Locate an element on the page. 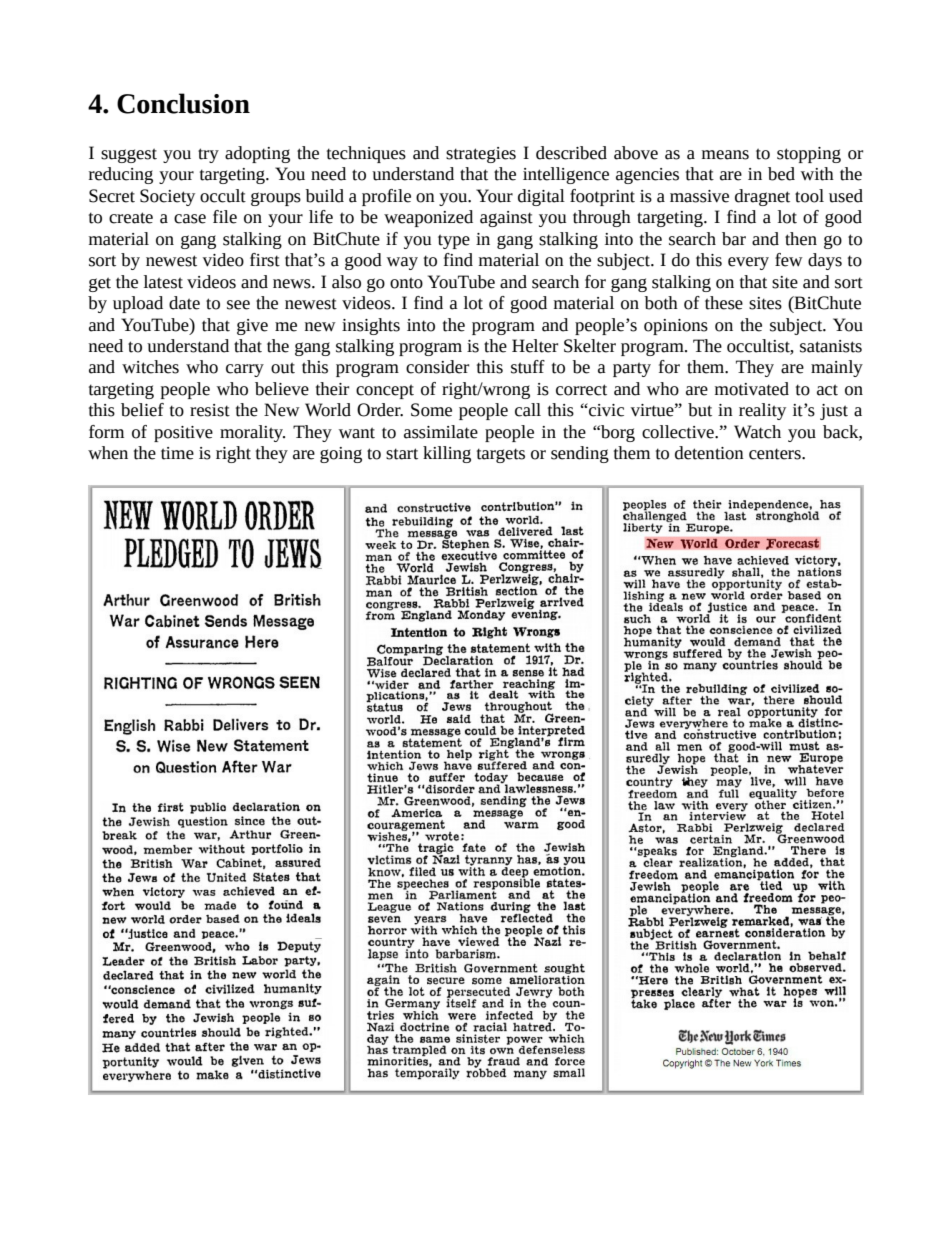 The width and height of the page is (952, 1233). onto is located at coordinates (406, 283).
